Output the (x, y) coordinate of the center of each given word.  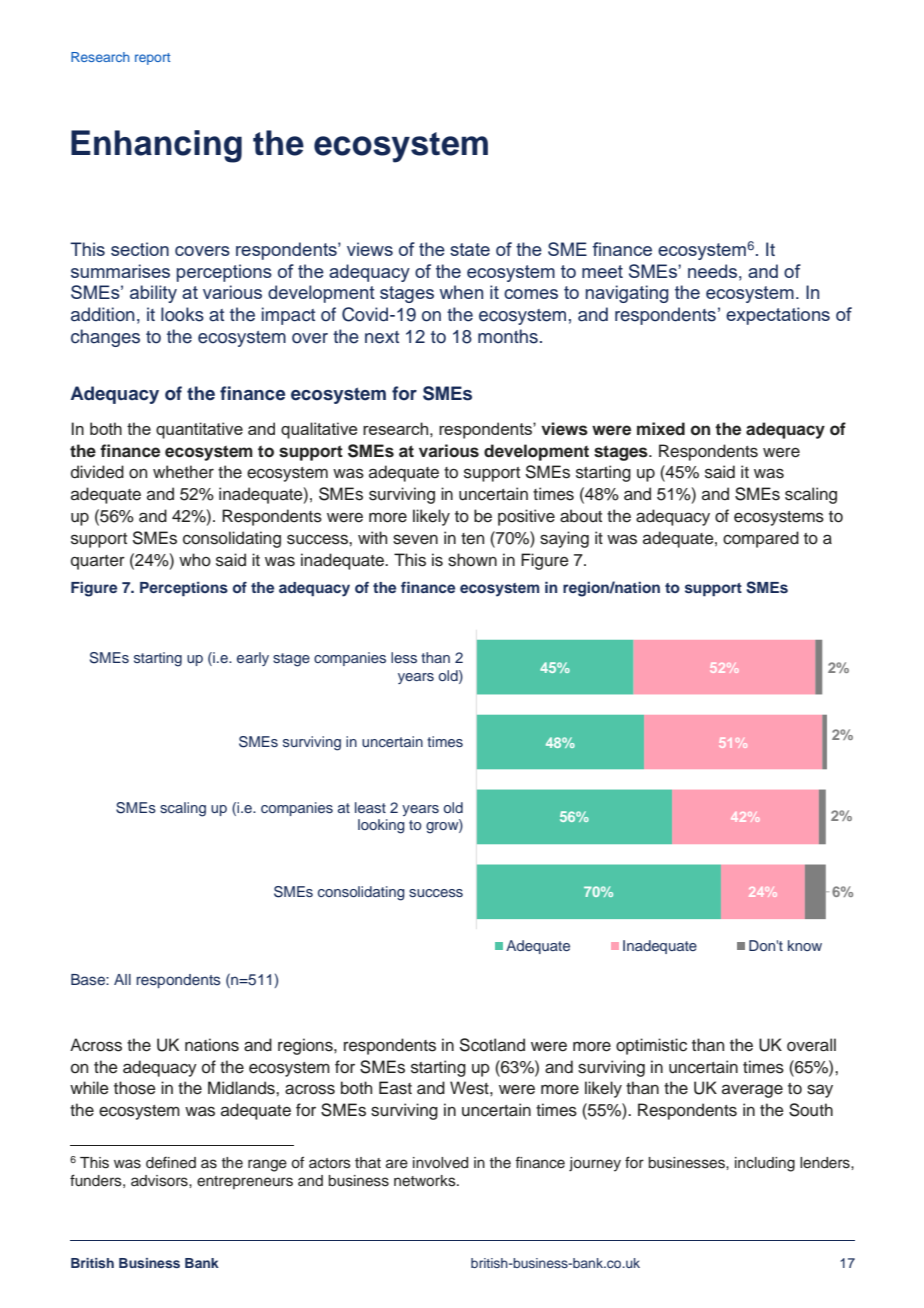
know (805, 945)
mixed (661, 429)
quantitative (199, 430)
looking (381, 826)
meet (602, 271)
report (152, 59)
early (253, 659)
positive (526, 517)
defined (171, 1163)
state (470, 249)
